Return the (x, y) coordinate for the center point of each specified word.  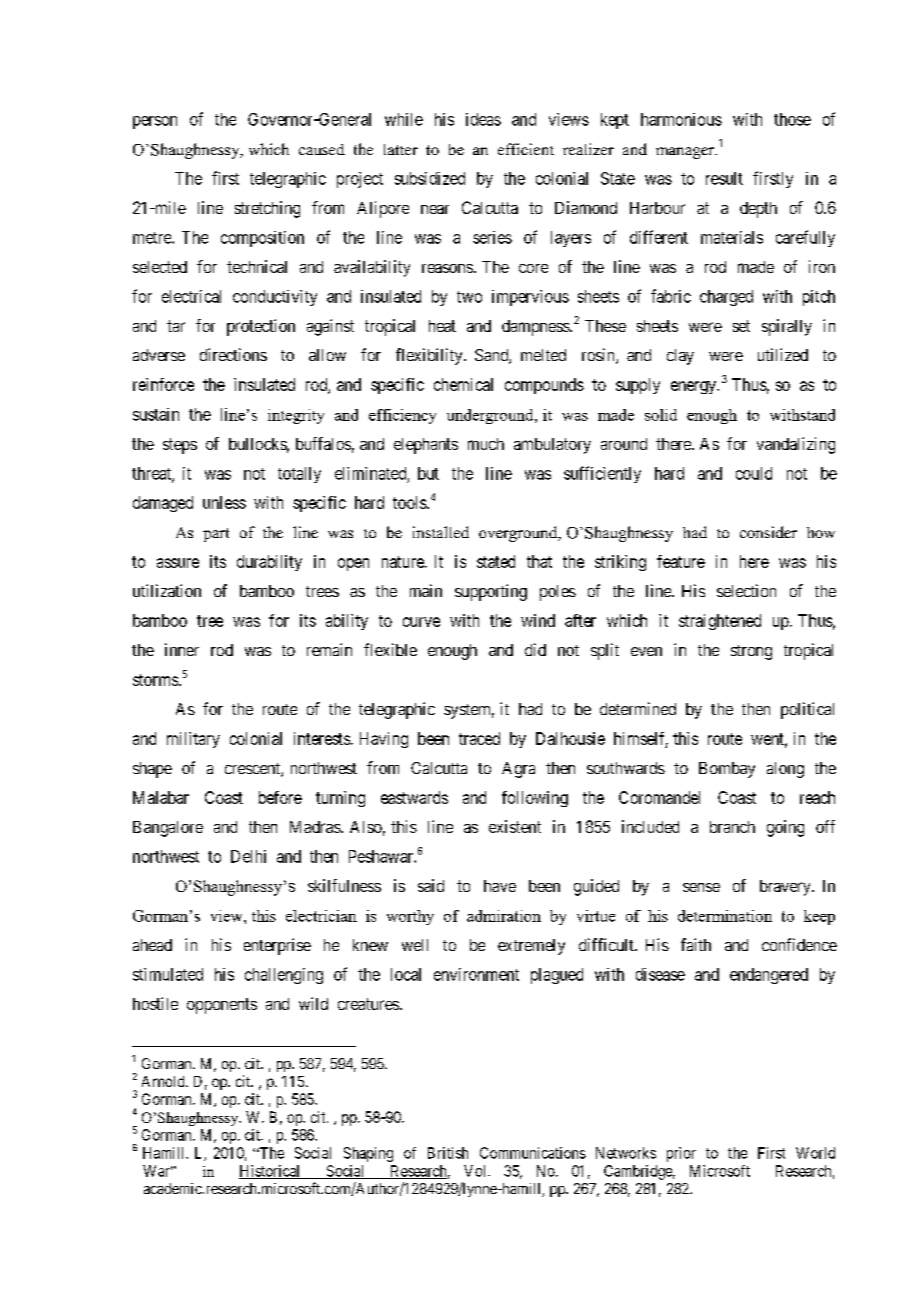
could (754, 473)
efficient (526, 149)
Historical (271, 1172)
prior (681, 1154)
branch (732, 827)
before (280, 797)
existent (515, 826)
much (486, 444)
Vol (476, 1171)
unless (224, 502)
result (724, 178)
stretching (267, 209)
